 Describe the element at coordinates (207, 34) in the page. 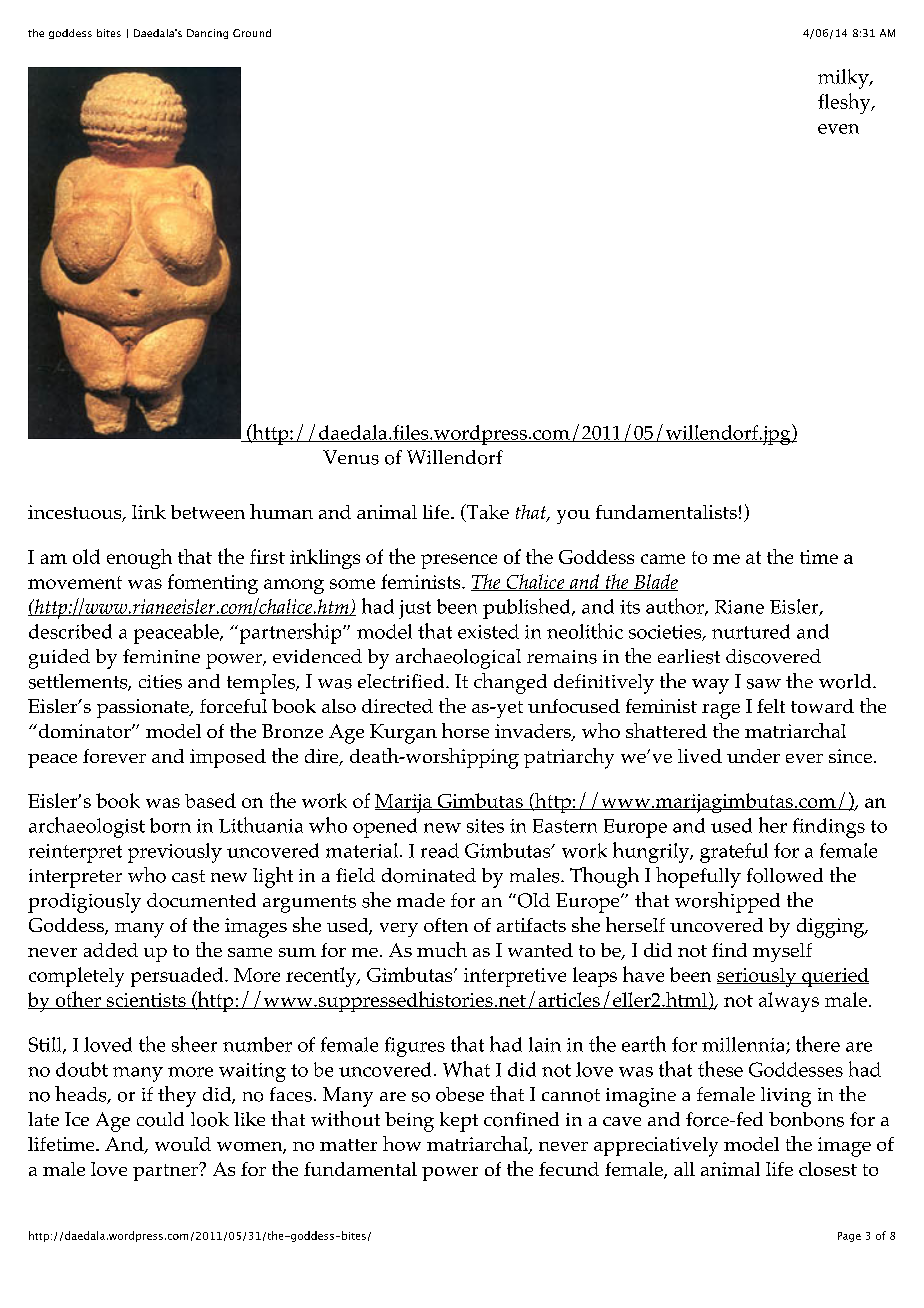

I see `Dancing` at that location.
